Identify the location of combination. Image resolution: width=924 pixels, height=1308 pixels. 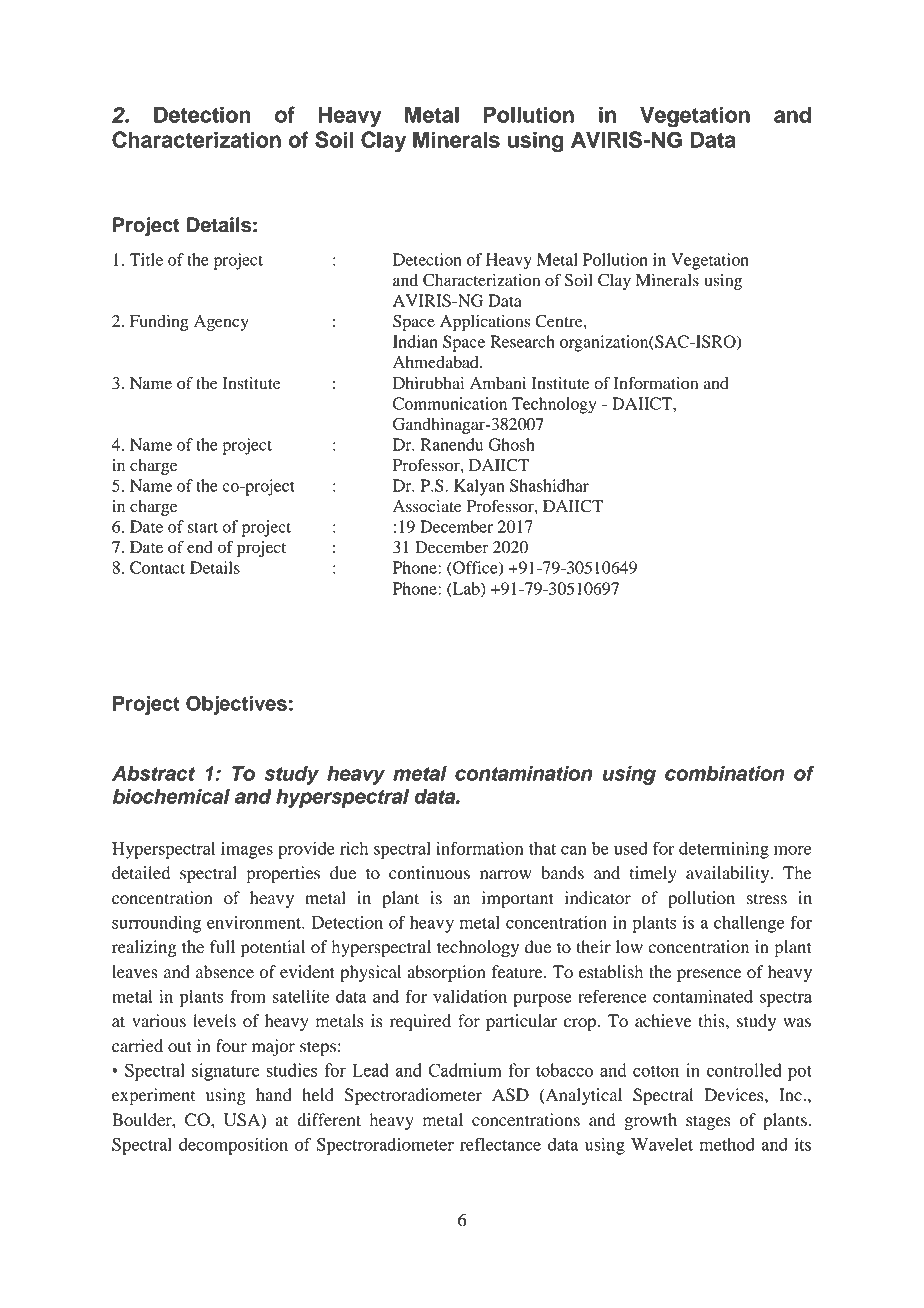
(724, 773).
